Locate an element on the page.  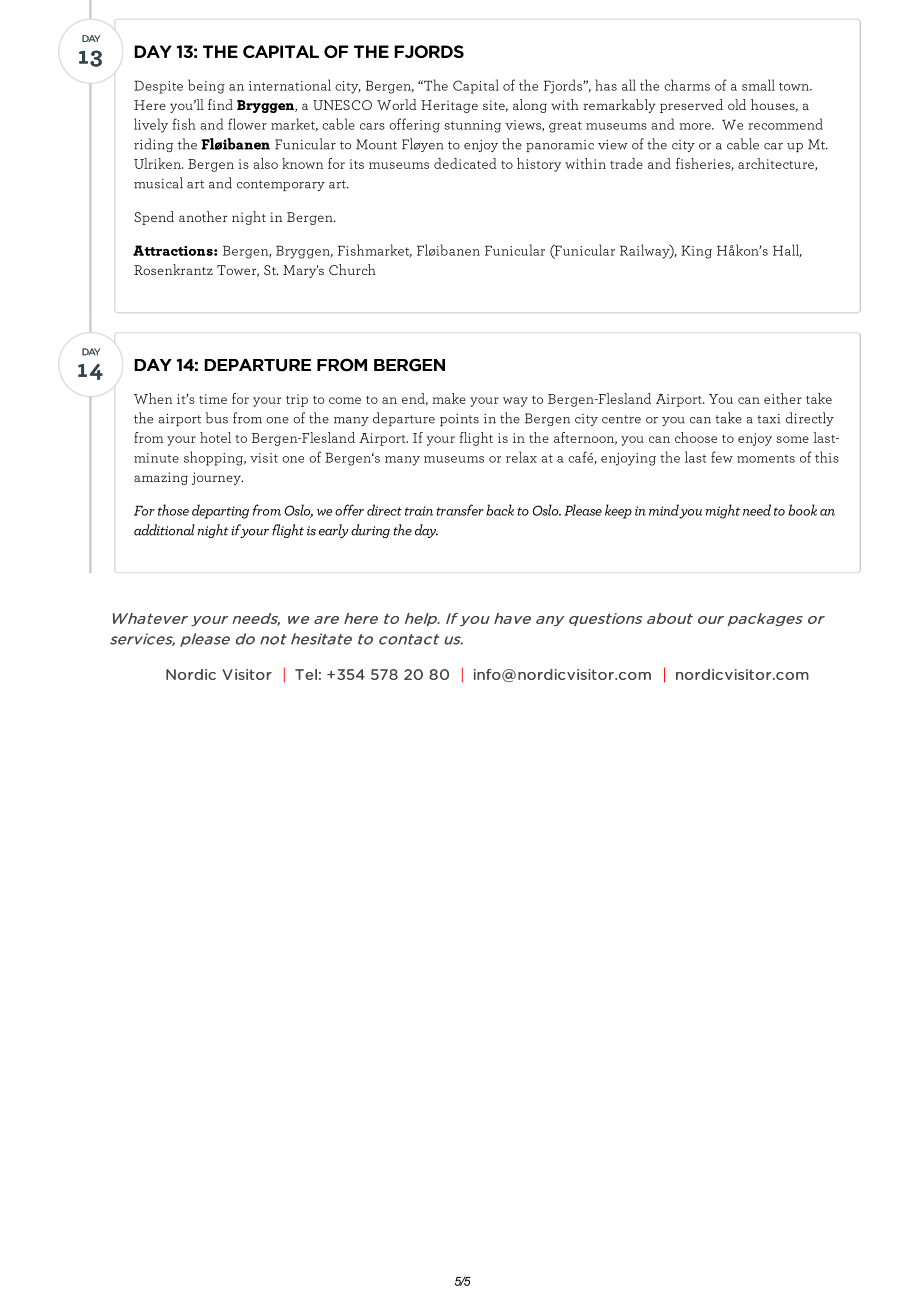
old is located at coordinates (737, 104).
